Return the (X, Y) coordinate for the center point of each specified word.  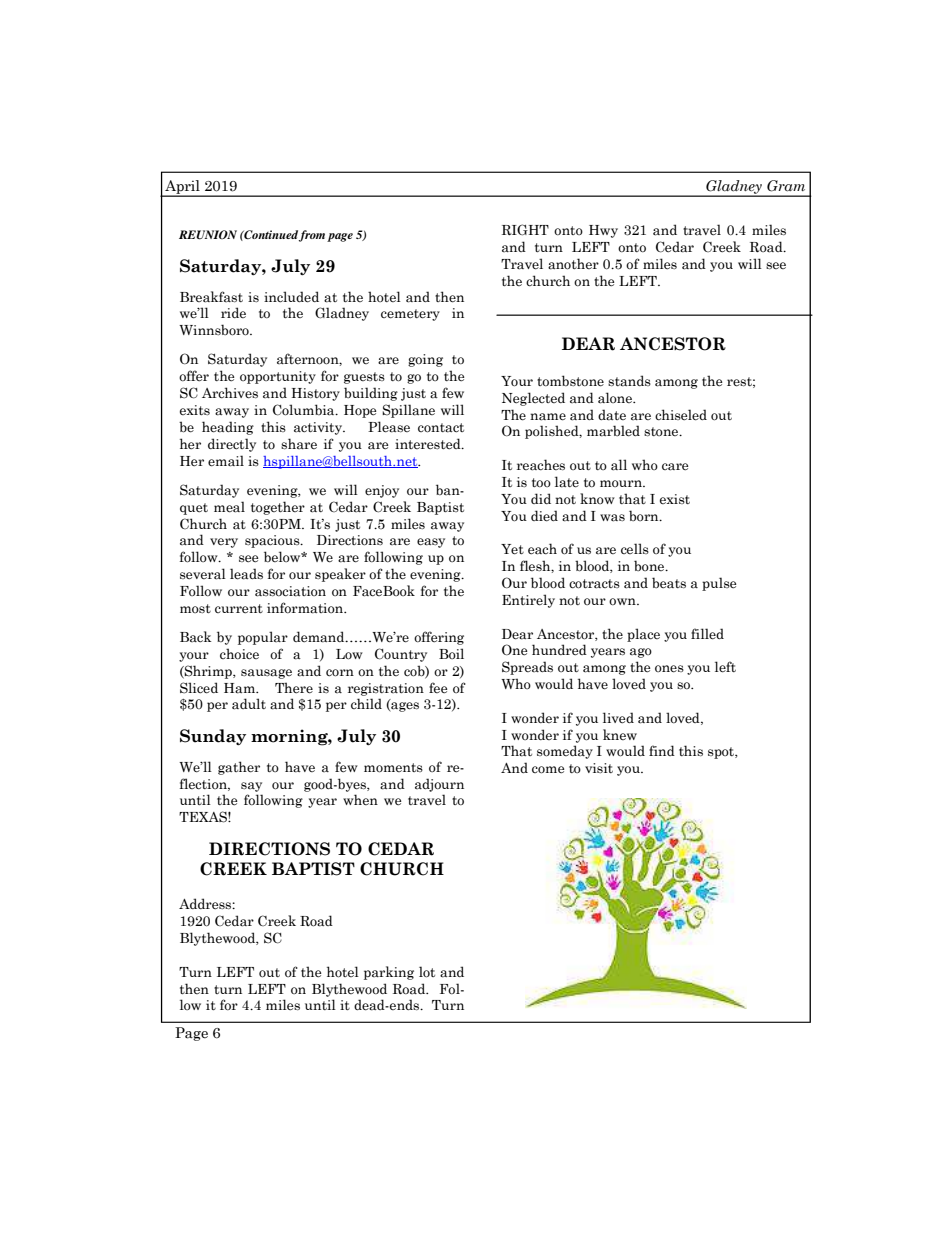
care (675, 467)
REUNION (208, 235)
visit (599, 768)
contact (441, 428)
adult (249, 704)
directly (232, 445)
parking (389, 973)
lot (427, 972)
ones (669, 669)
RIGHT (525, 230)
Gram (786, 186)
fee (438, 688)
